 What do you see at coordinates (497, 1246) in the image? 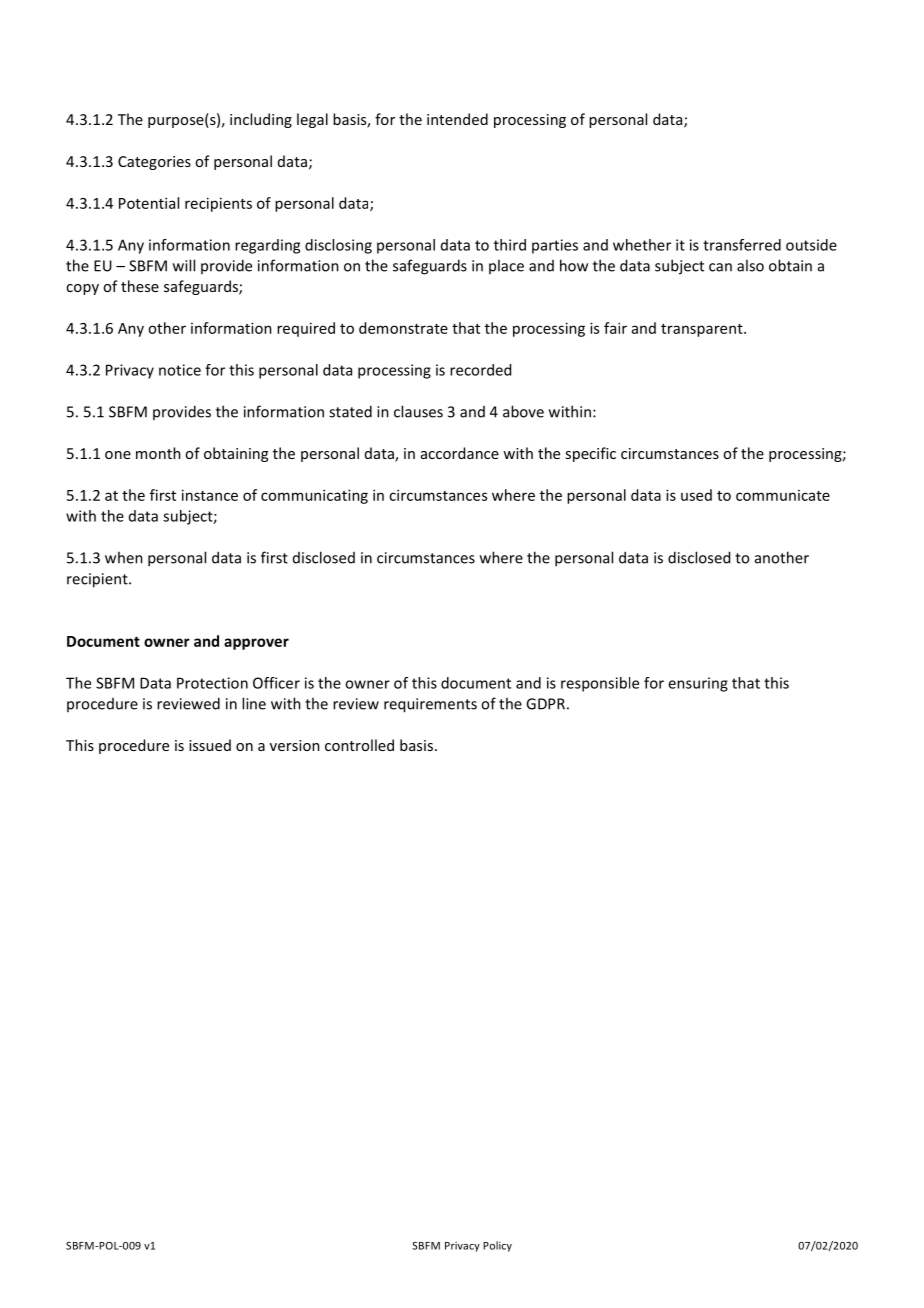
I see `Policy` at bounding box center [497, 1246].
